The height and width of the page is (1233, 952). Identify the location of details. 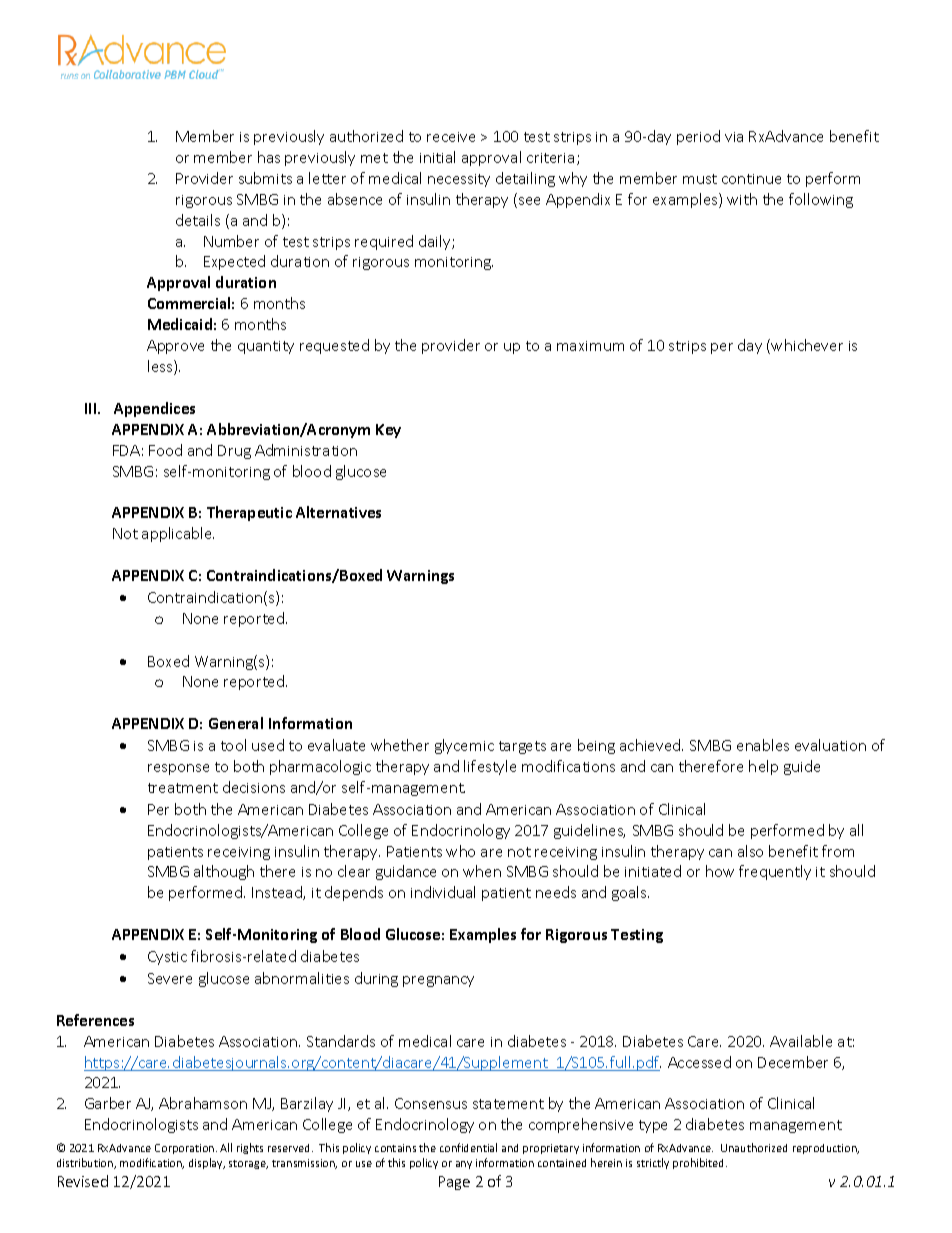
(198, 220).
